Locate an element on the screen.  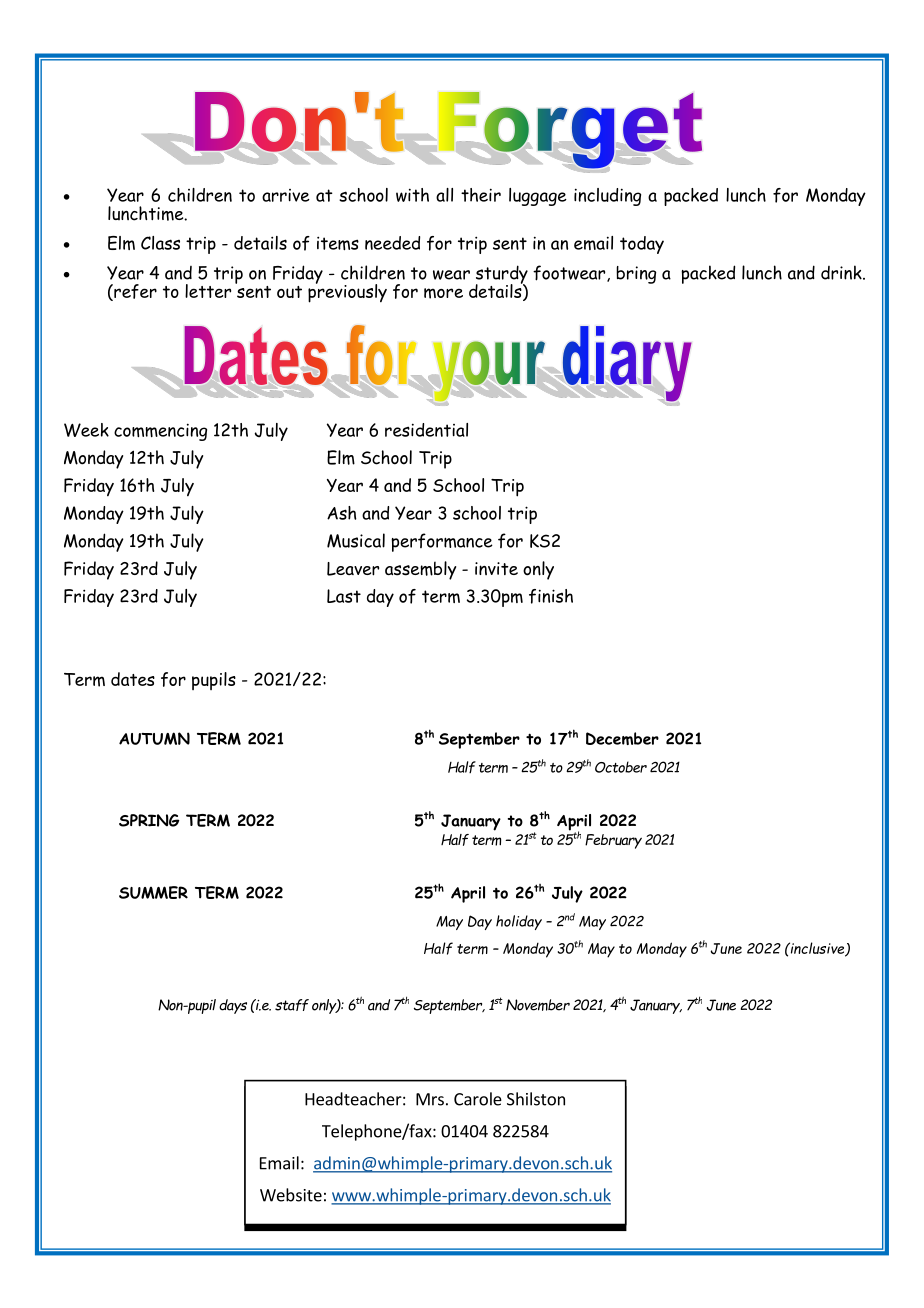
today is located at coordinates (642, 245).
